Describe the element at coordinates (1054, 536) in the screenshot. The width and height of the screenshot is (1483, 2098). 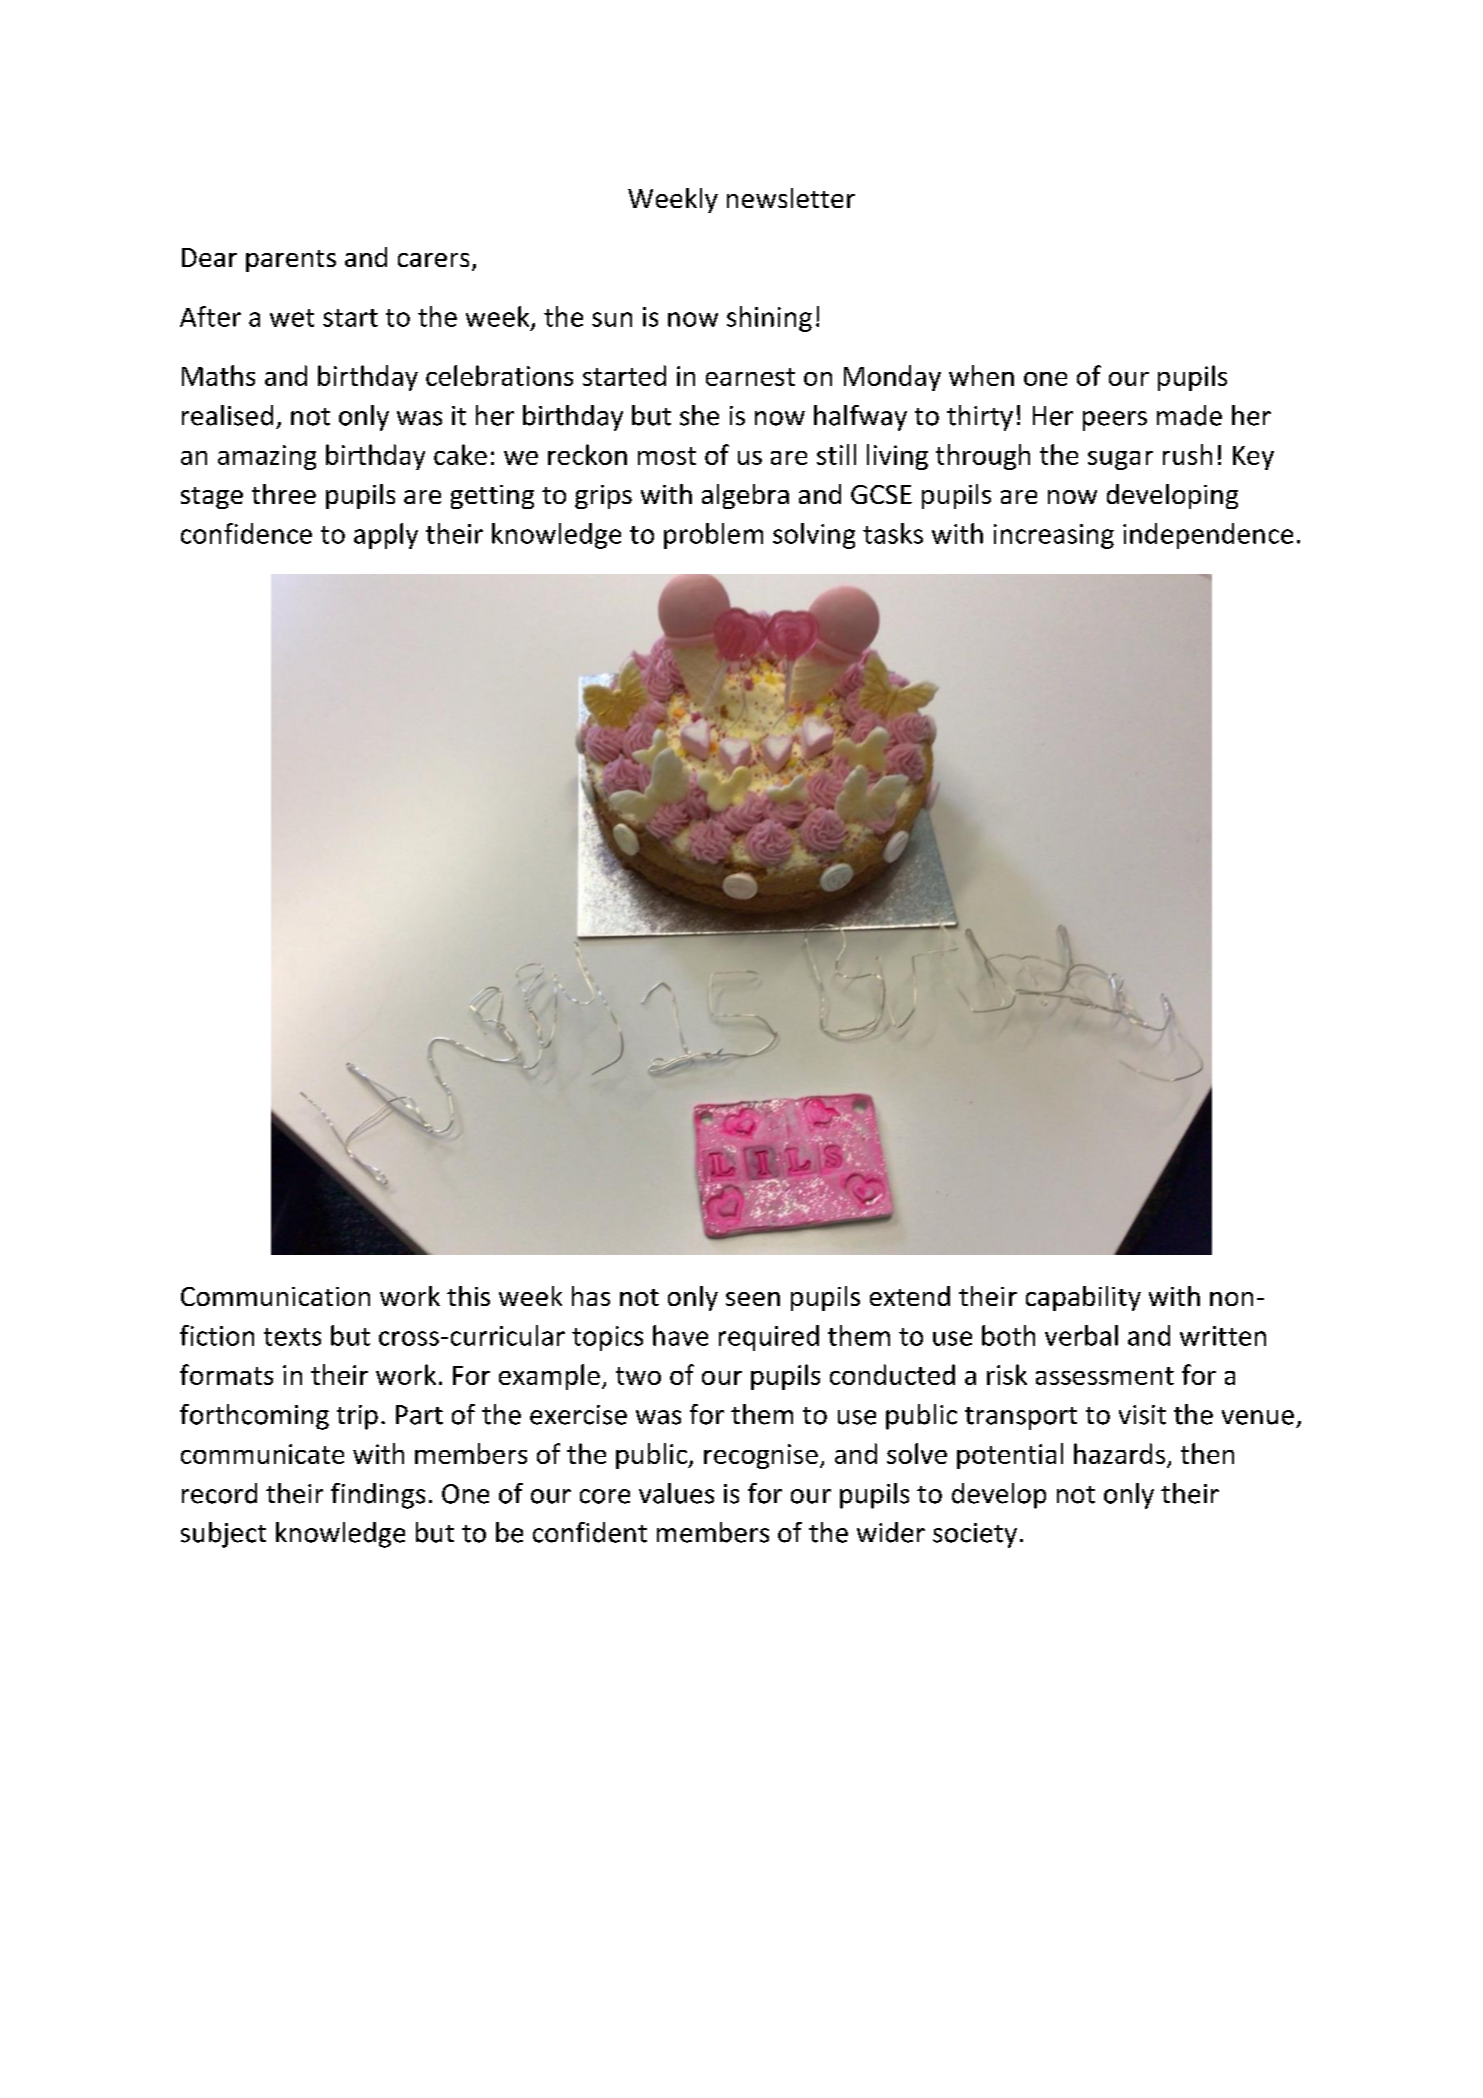
I see `increasing` at that location.
